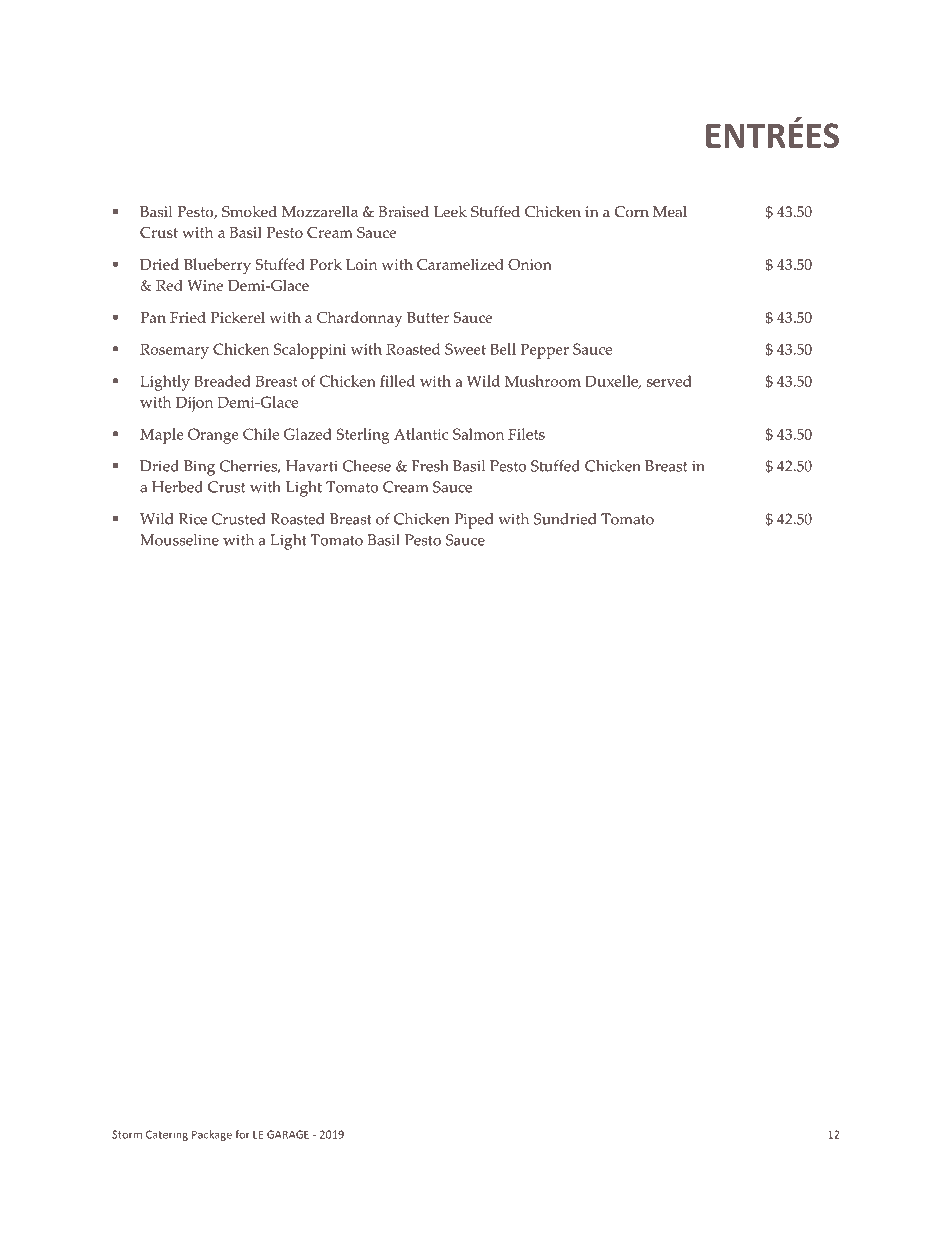 This document has width=952, height=1233. I want to click on Blueberry, so click(217, 266).
